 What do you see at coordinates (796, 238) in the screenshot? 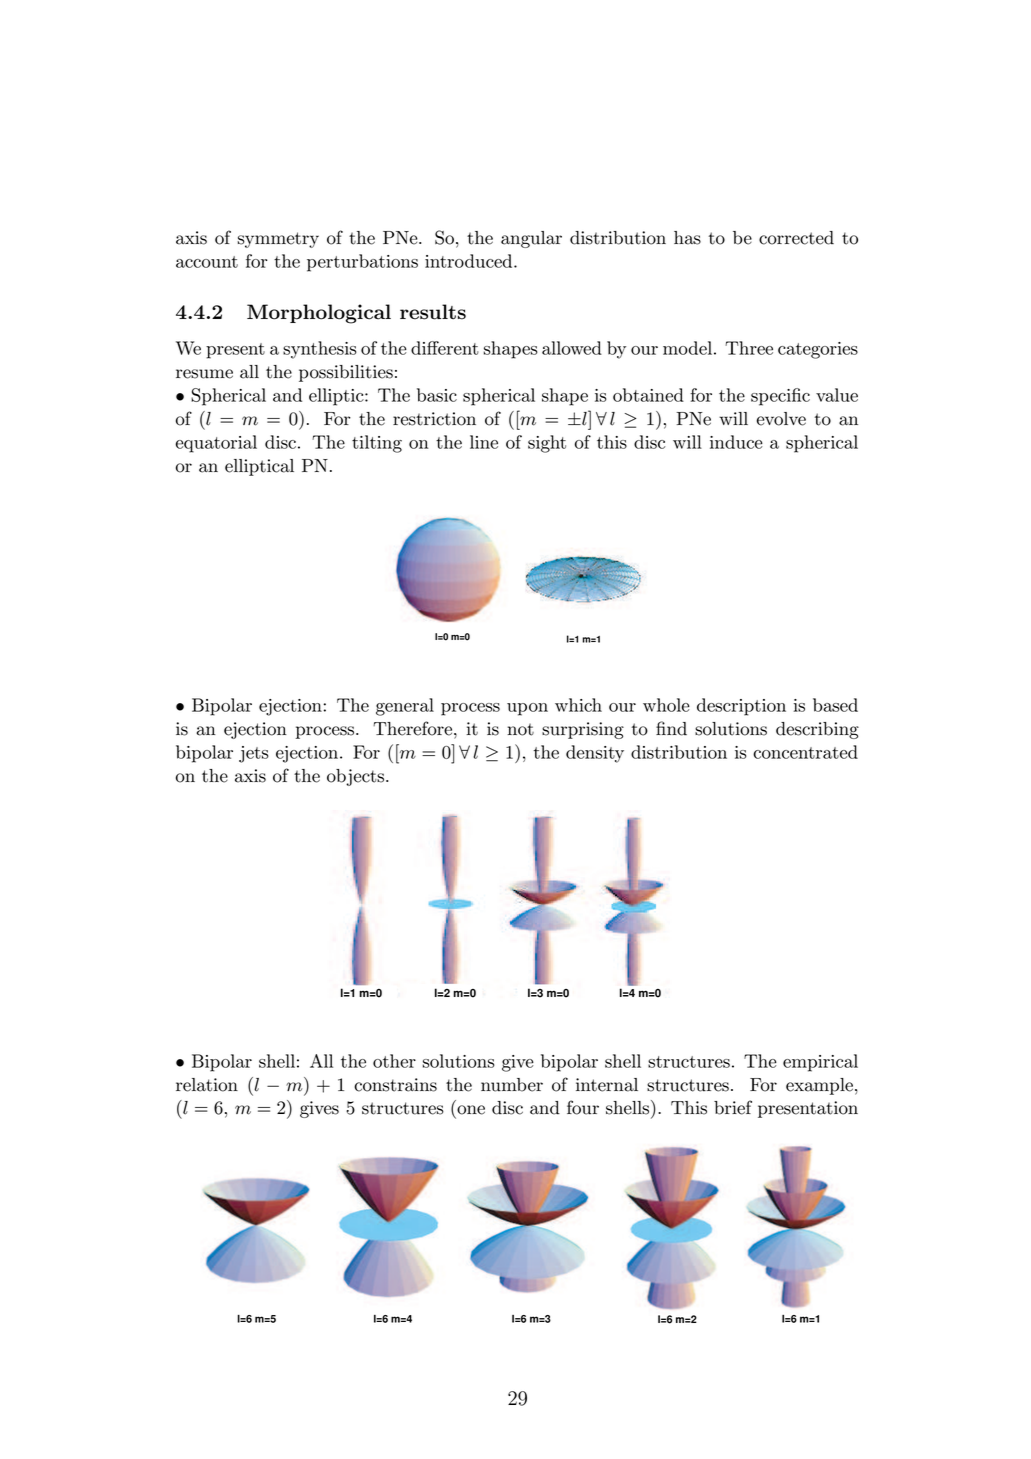
I see `corrected` at bounding box center [796, 238].
